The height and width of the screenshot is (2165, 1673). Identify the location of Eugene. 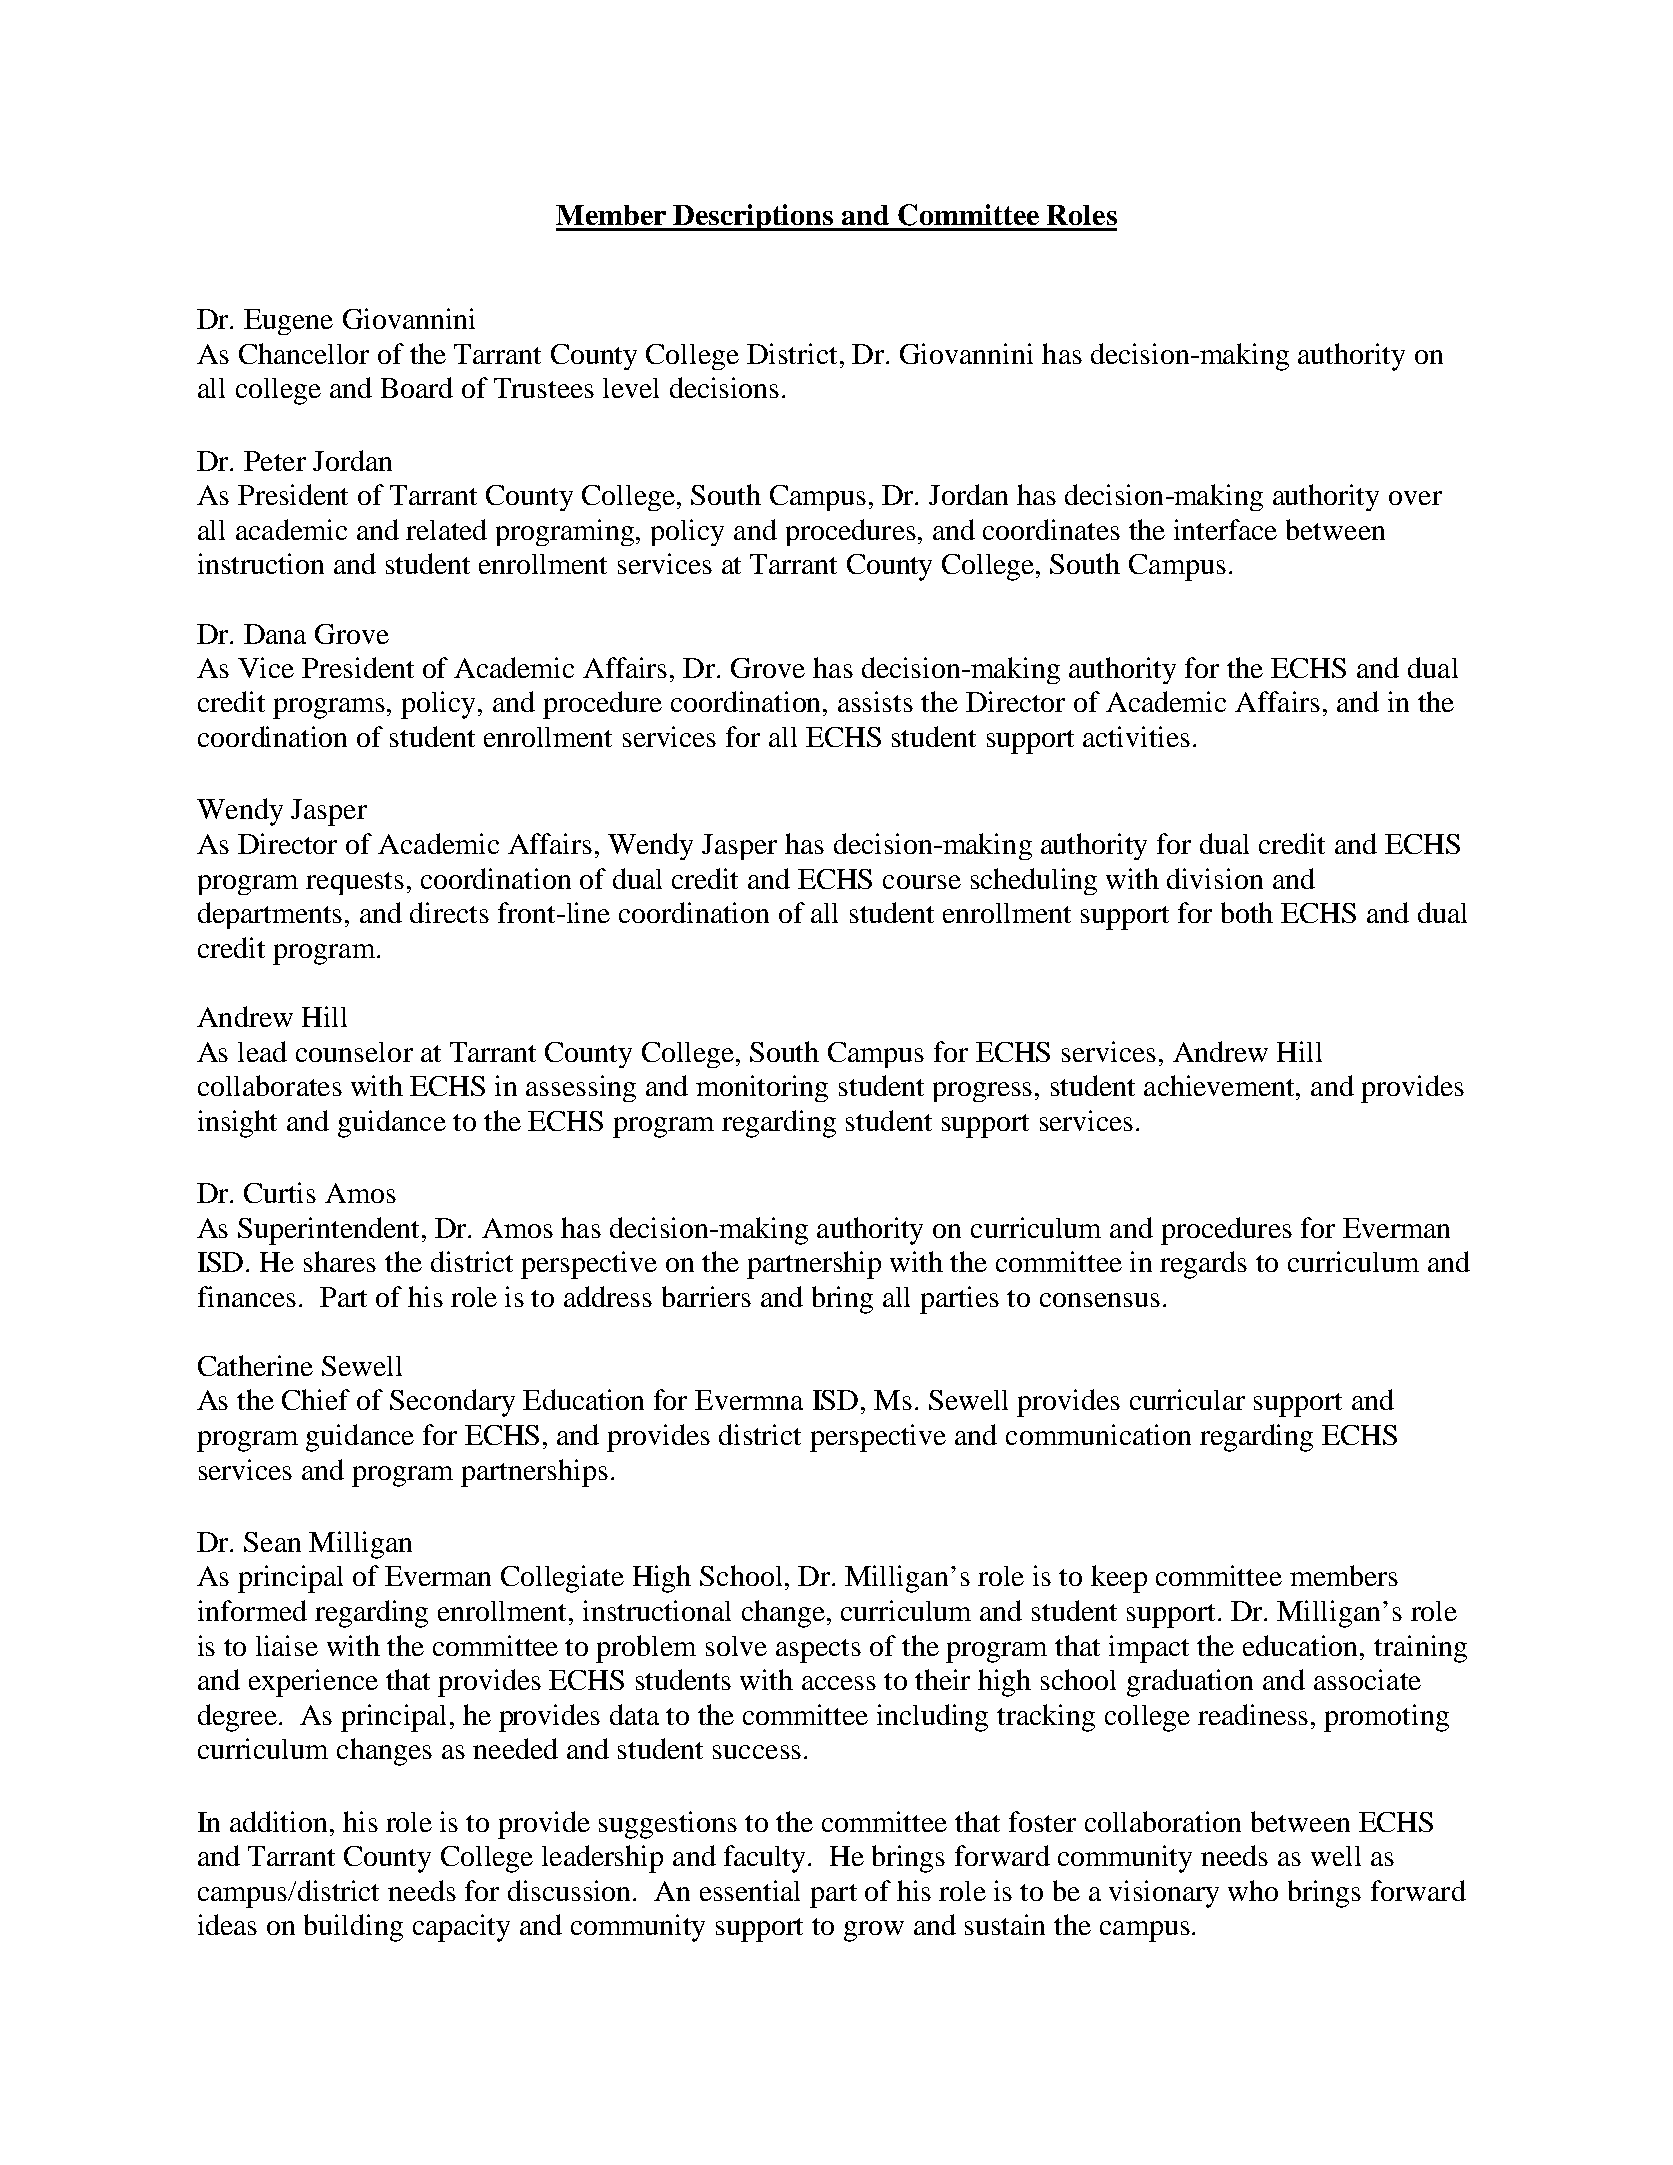
(288, 322).
